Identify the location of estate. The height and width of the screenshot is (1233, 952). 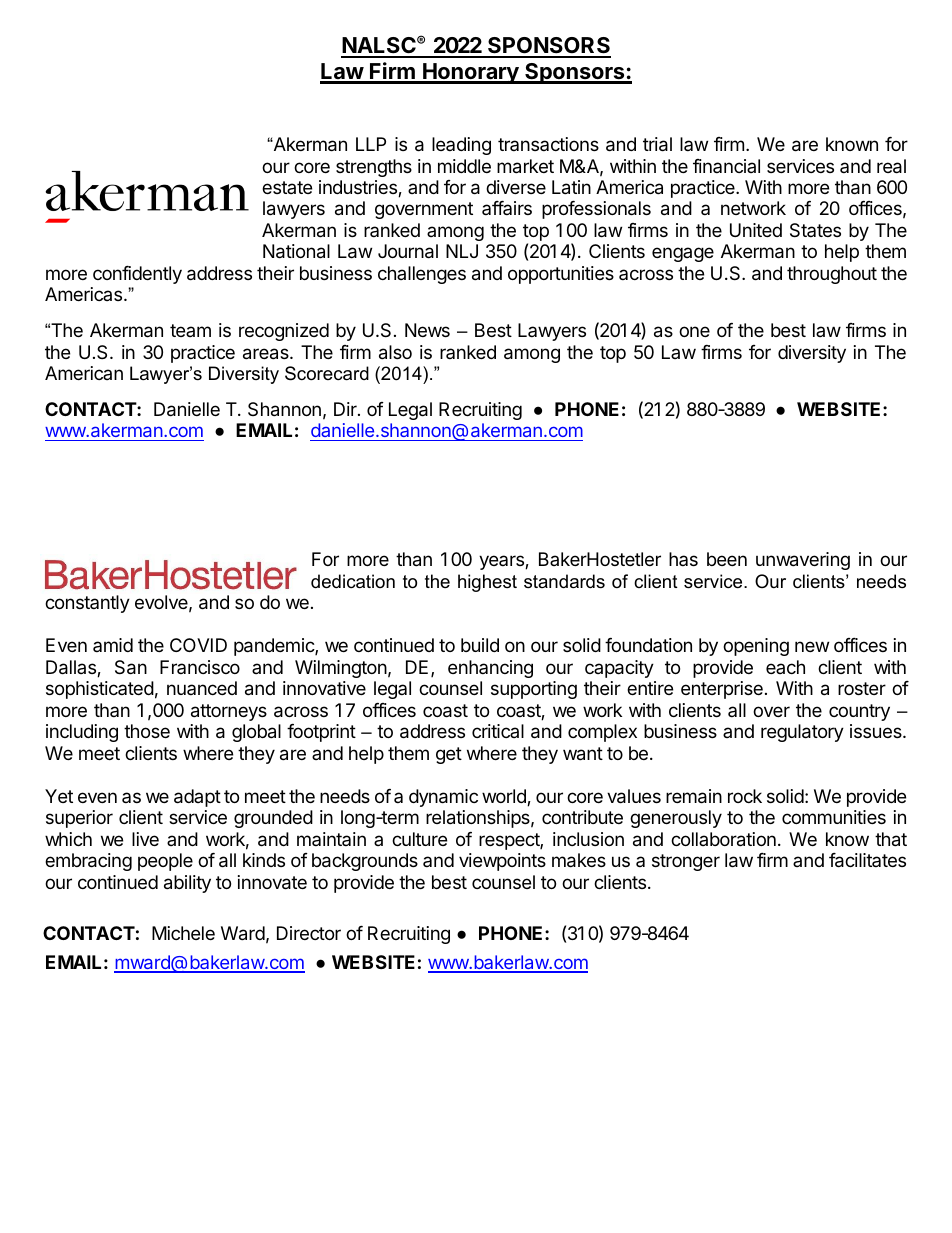
(287, 187).
